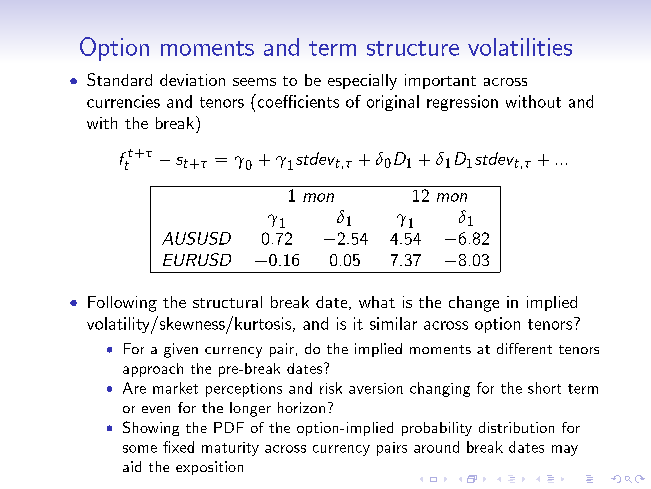  What do you see at coordinates (474, 304) in the image?
I see `change` at bounding box center [474, 304].
